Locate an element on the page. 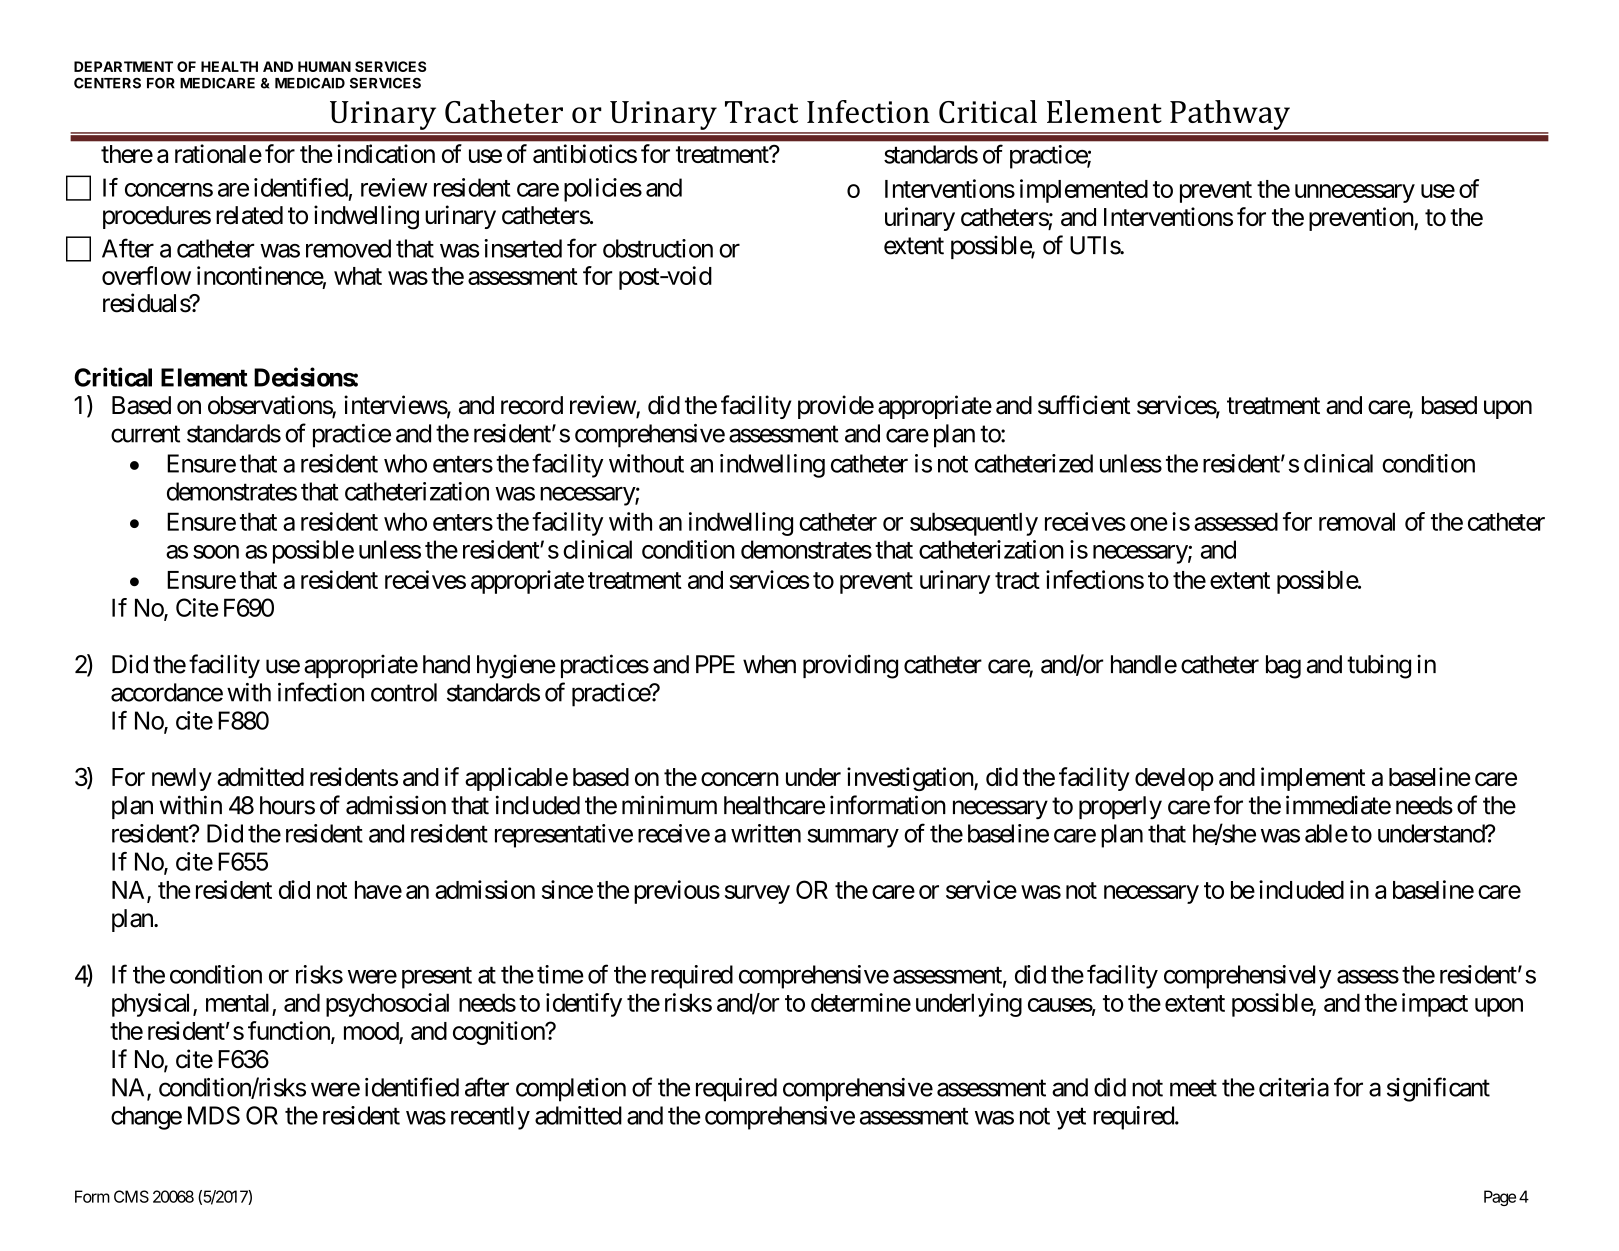 The height and width of the page is (1251, 1619). investigation is located at coordinates (911, 779).
